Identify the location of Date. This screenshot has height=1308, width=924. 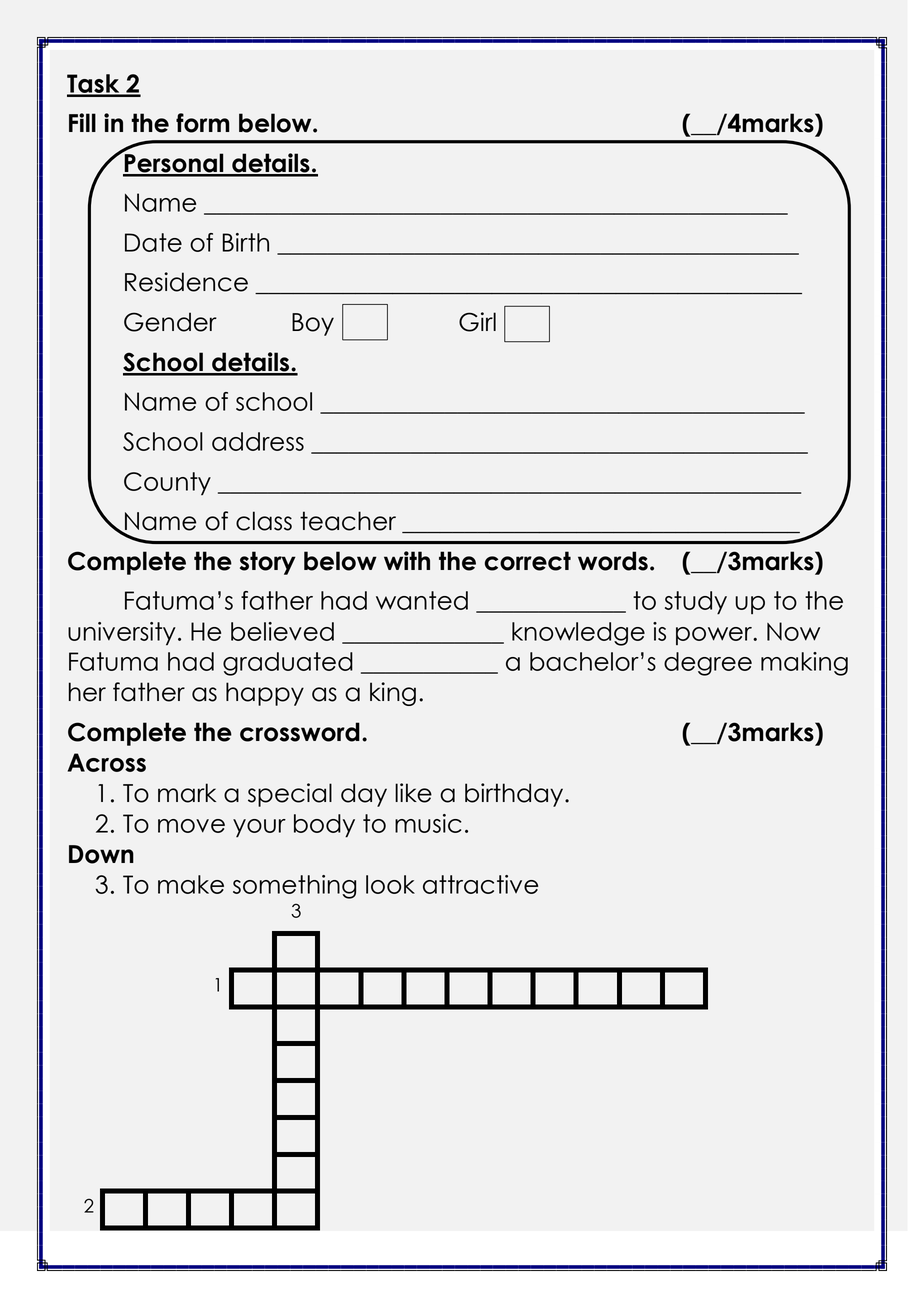
(153, 242).
